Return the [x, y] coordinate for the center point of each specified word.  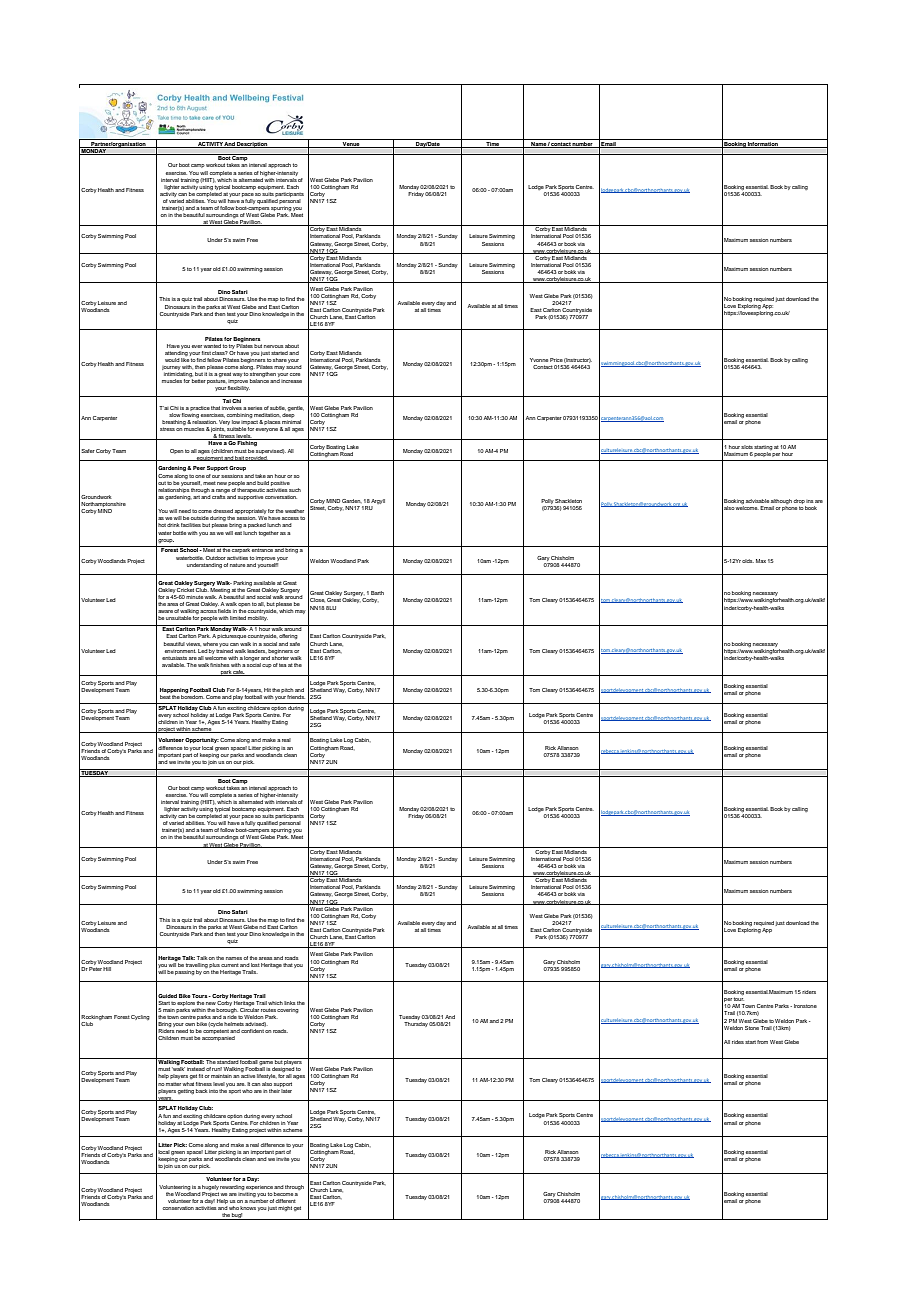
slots [747, 447]
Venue [351, 145]
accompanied [218, 1038]
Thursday [416, 1024]
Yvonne [539, 360]
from [762, 1042]
